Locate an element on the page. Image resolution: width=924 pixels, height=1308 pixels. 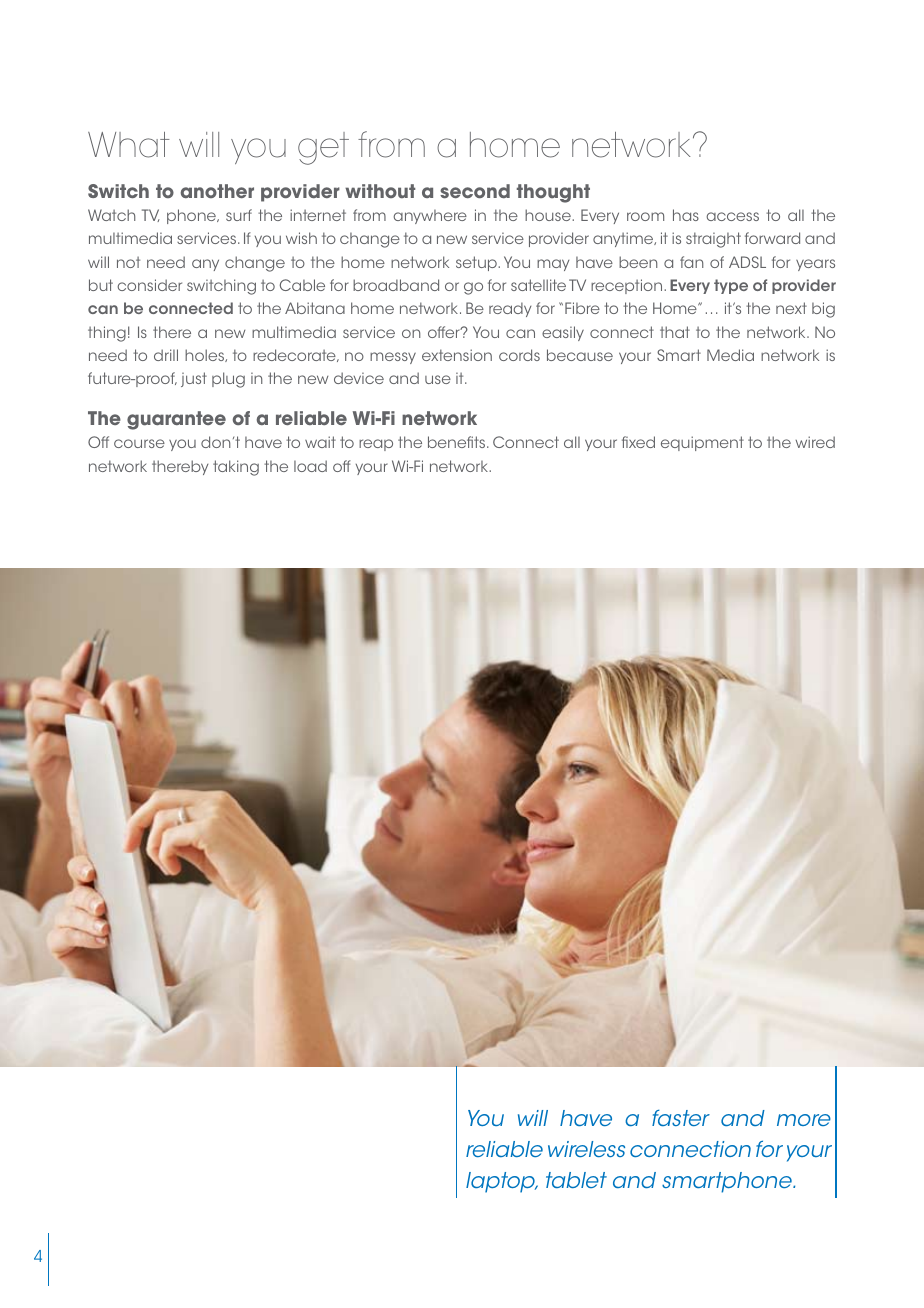
another is located at coordinates (217, 191).
